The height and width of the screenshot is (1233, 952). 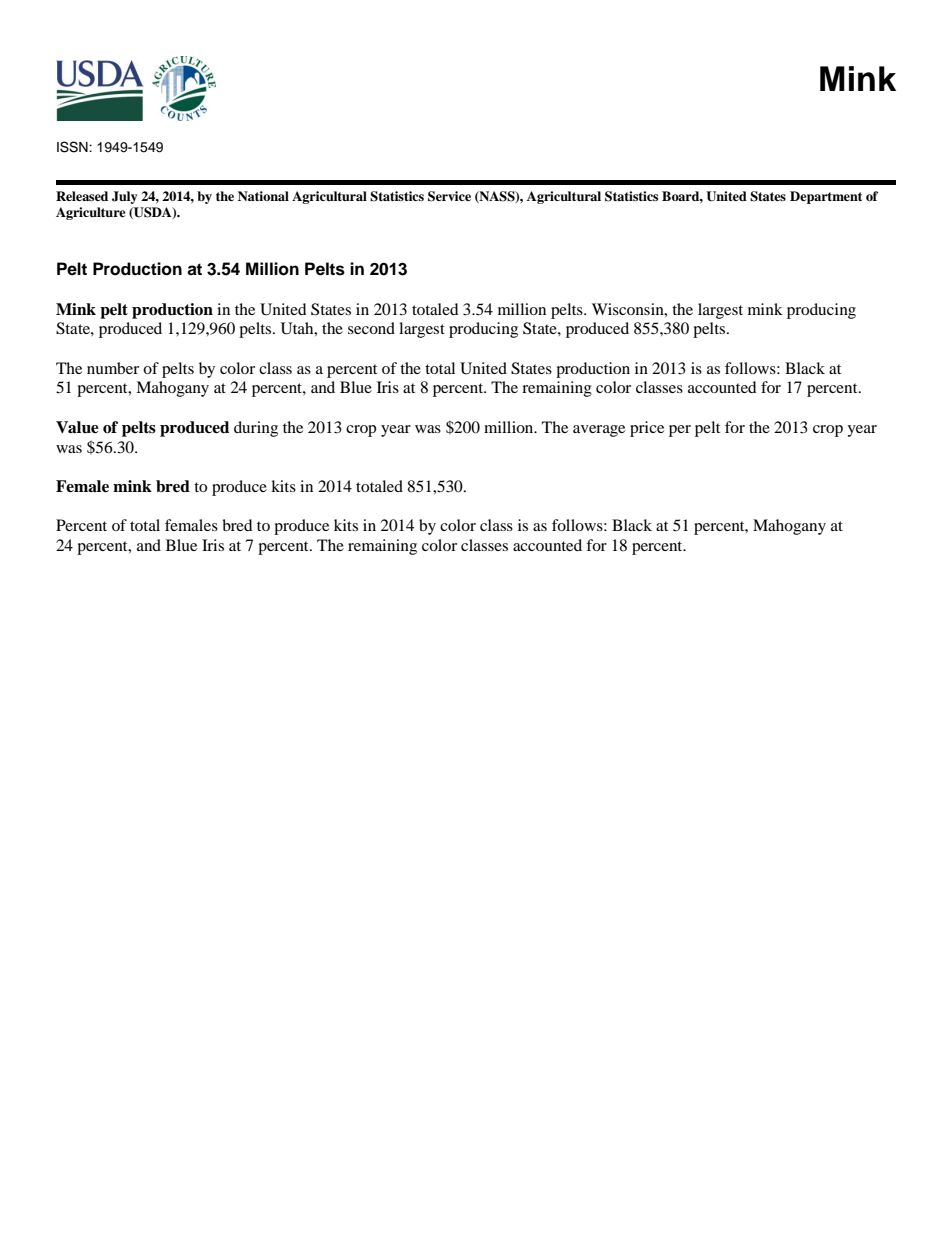 I want to click on Service, so click(x=449, y=196).
